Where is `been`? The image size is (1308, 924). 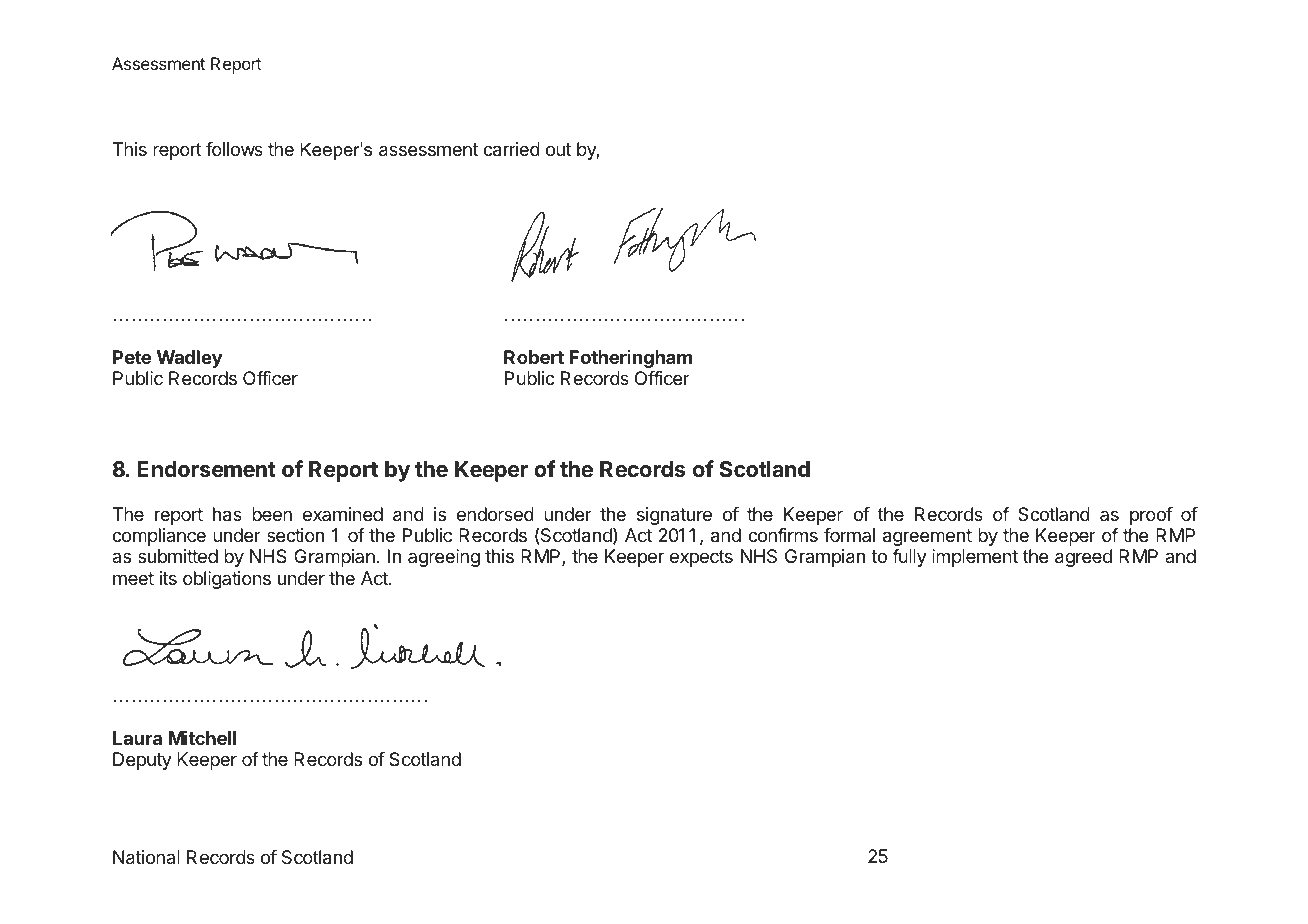 been is located at coordinates (272, 514).
